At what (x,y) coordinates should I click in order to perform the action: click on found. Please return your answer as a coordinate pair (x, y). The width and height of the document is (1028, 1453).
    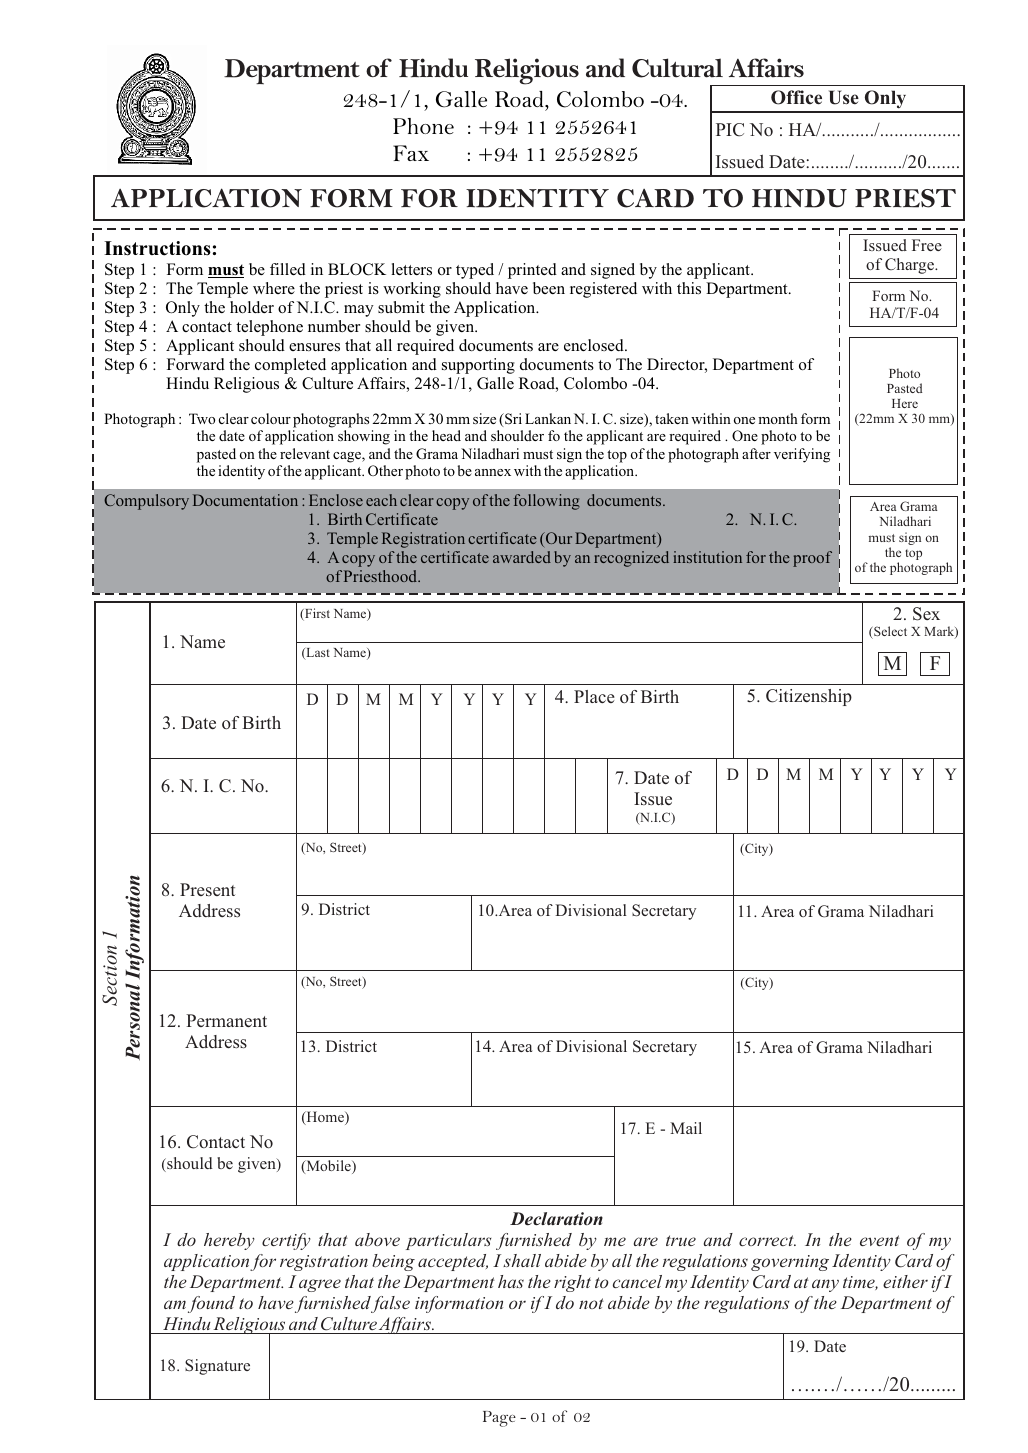
    Looking at the image, I should click on (211, 1304).
